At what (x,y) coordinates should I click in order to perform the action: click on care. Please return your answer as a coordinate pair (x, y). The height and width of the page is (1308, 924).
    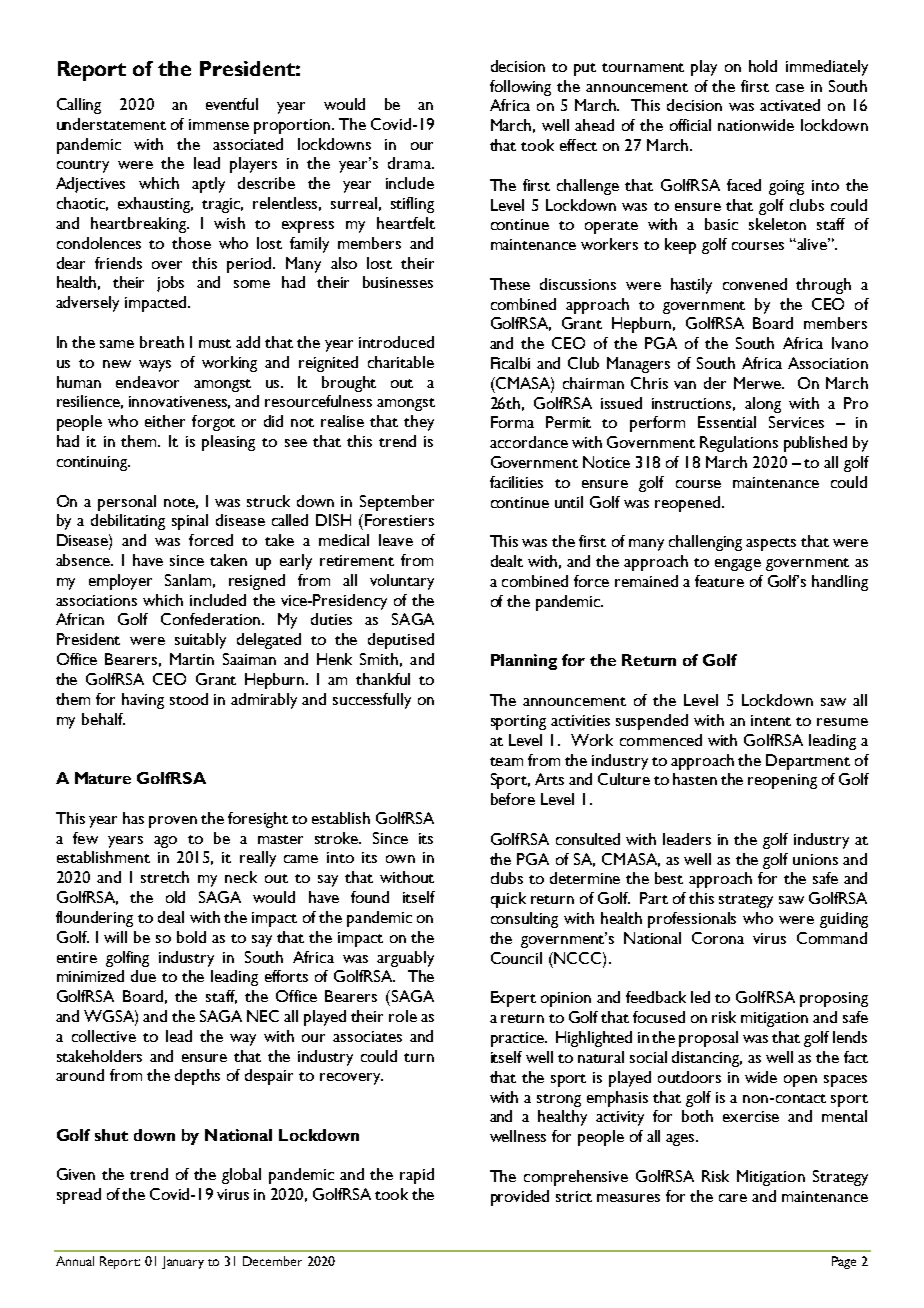
    Looking at the image, I should click on (733, 1198).
